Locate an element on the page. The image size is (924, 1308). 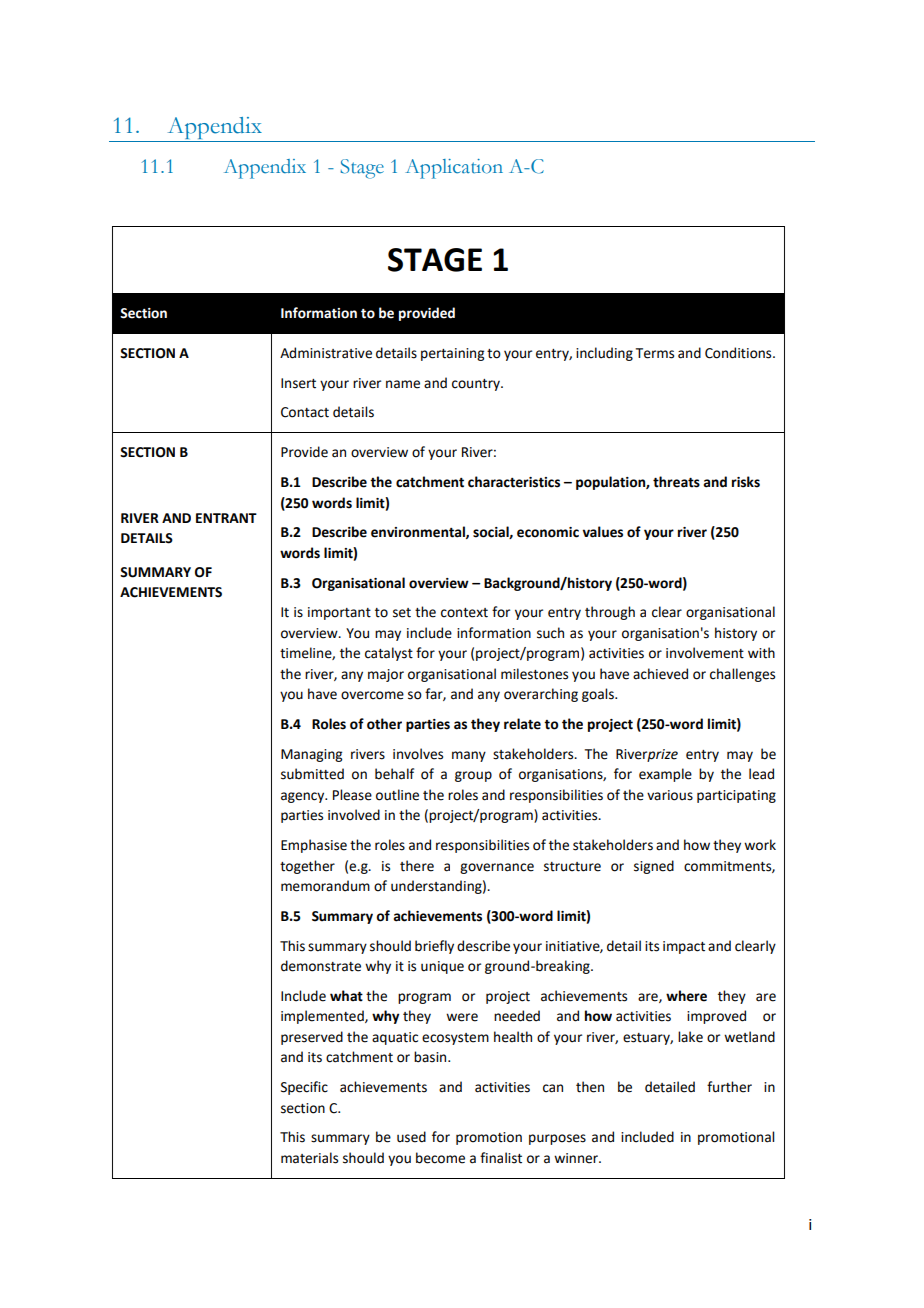
country is located at coordinates (477, 385).
